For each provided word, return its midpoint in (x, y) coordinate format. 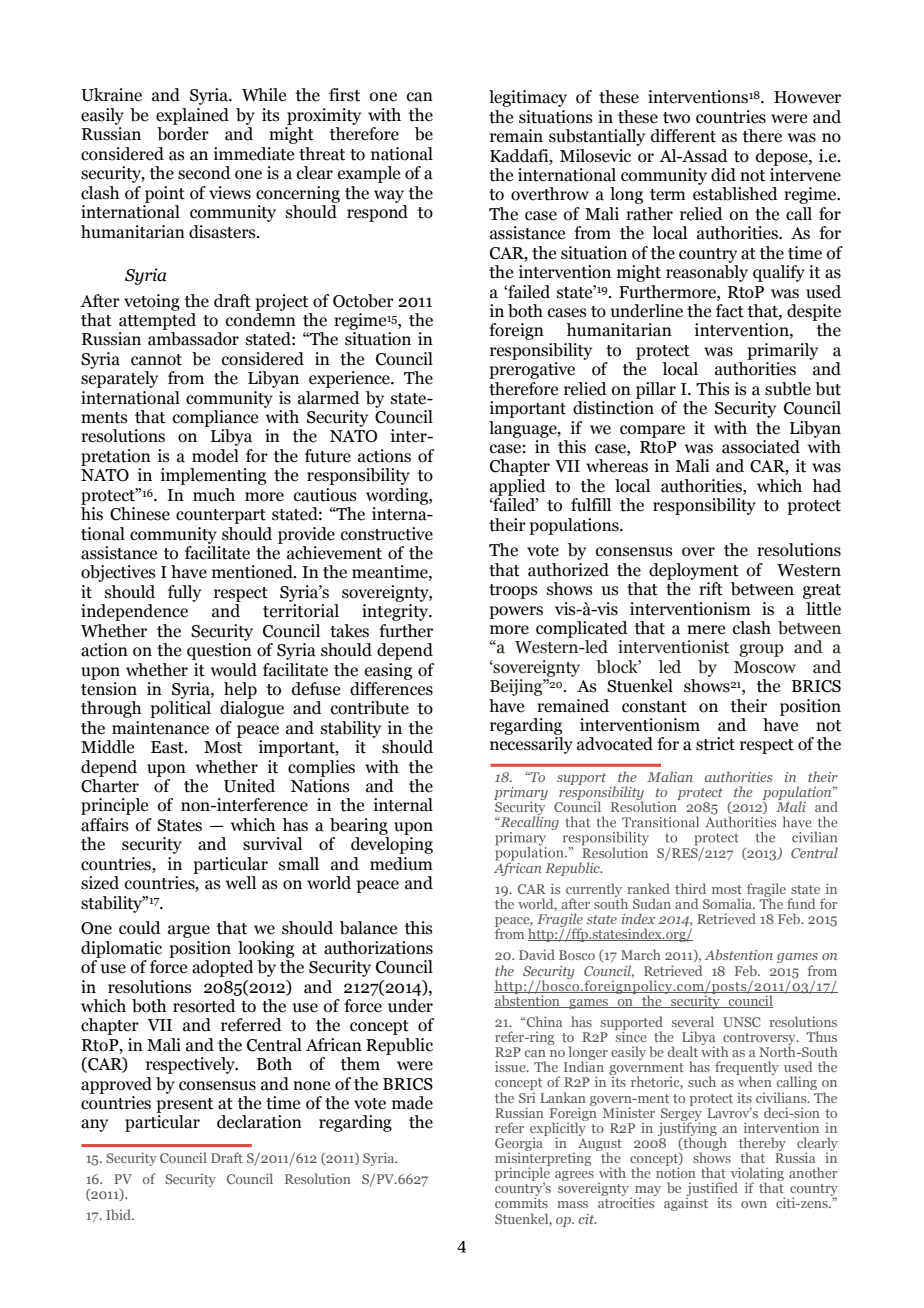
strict (715, 744)
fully (184, 593)
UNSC (741, 1022)
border (183, 134)
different (683, 136)
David (537, 954)
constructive (387, 534)
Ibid (119, 1214)
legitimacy (528, 98)
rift (711, 589)
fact (730, 311)
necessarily (531, 745)
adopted (223, 968)
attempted (157, 320)
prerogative (532, 370)
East (168, 747)
